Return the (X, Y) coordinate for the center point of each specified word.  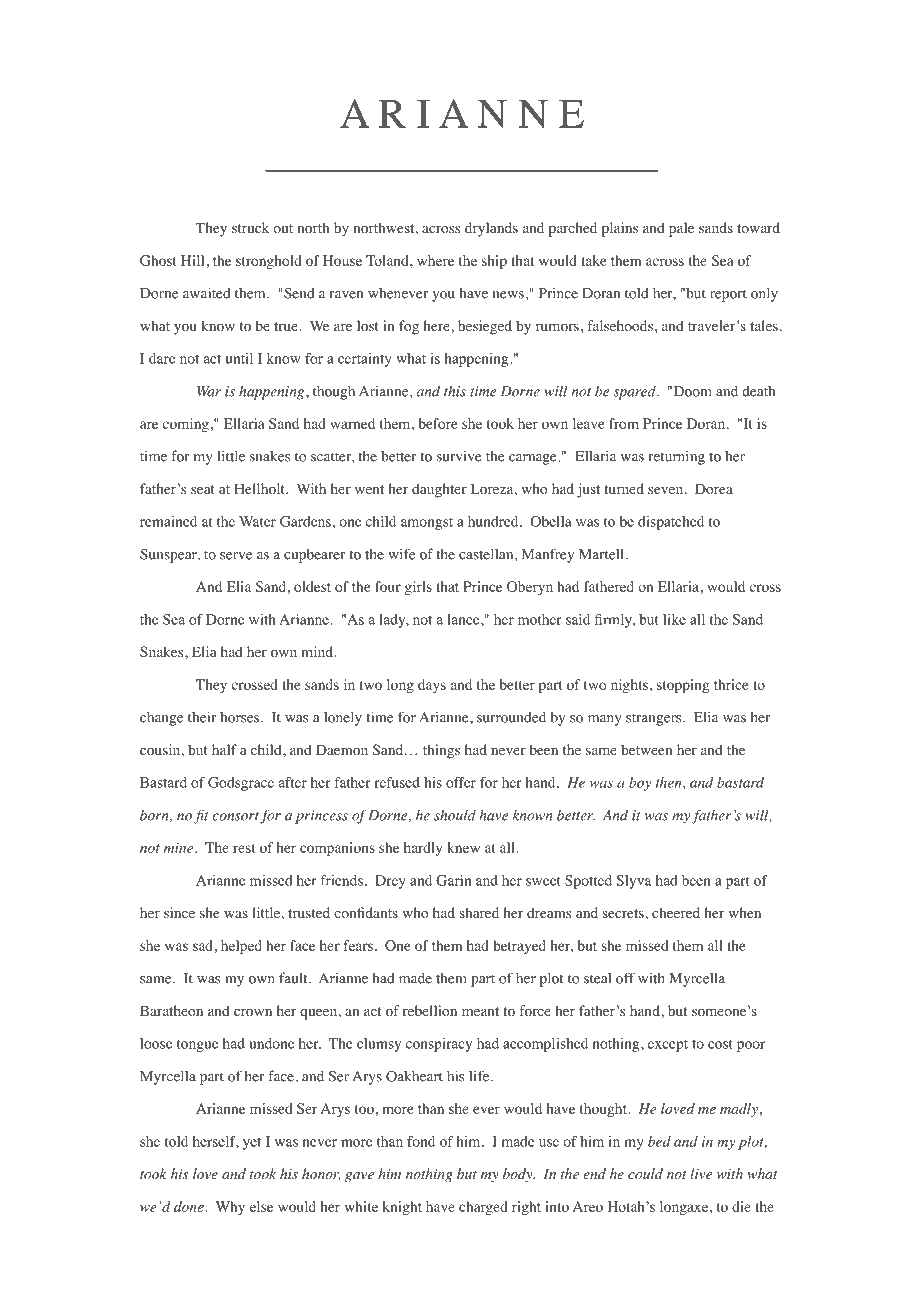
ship (494, 262)
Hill (194, 260)
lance (464, 619)
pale (681, 229)
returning (677, 457)
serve (236, 556)
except (668, 1046)
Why (230, 1208)
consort (235, 816)
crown (253, 1013)
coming (186, 425)
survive (459, 456)
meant (480, 1011)
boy (640, 784)
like (674, 619)
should (455, 815)
